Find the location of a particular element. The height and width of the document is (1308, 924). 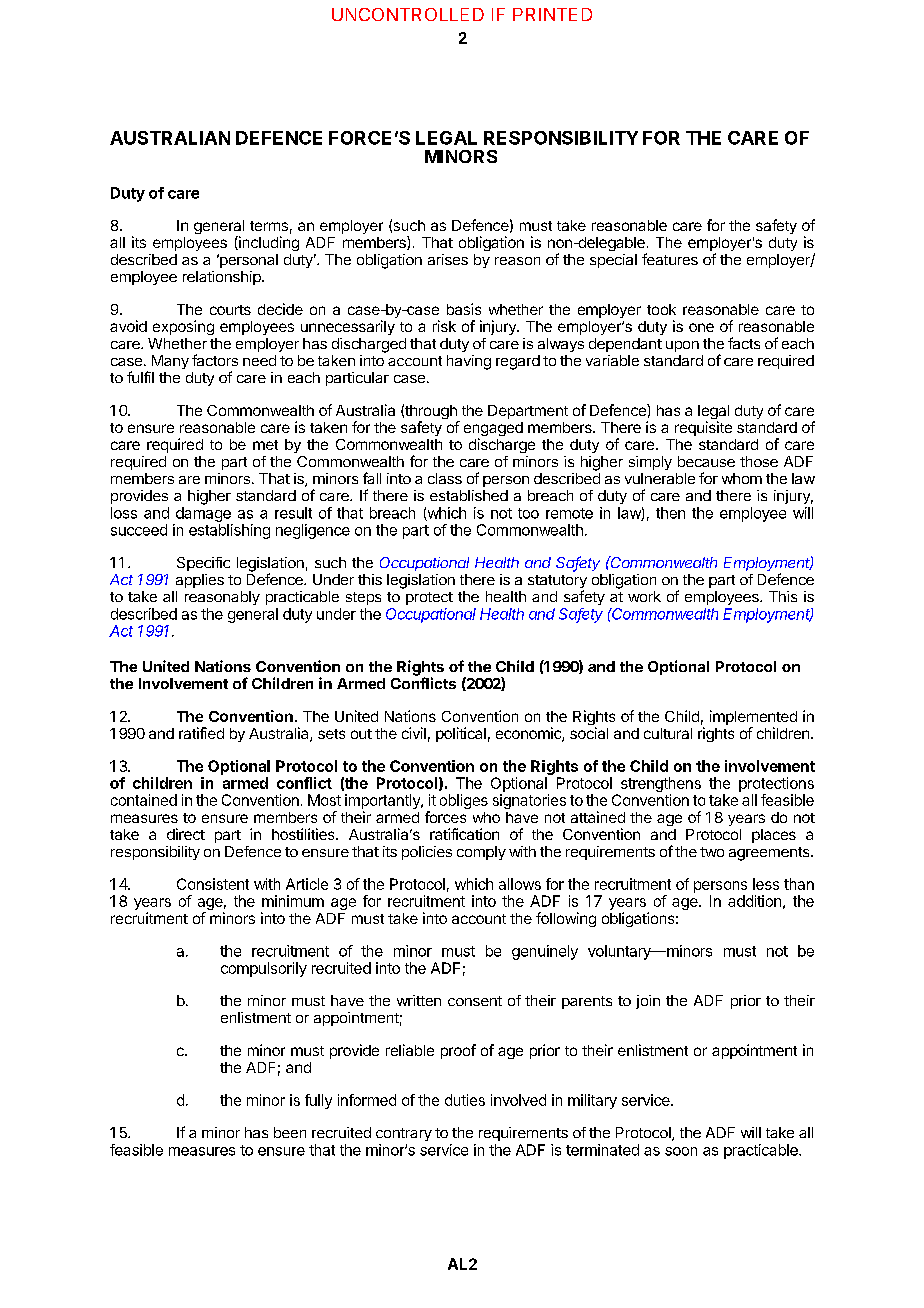

features is located at coordinates (670, 259).
